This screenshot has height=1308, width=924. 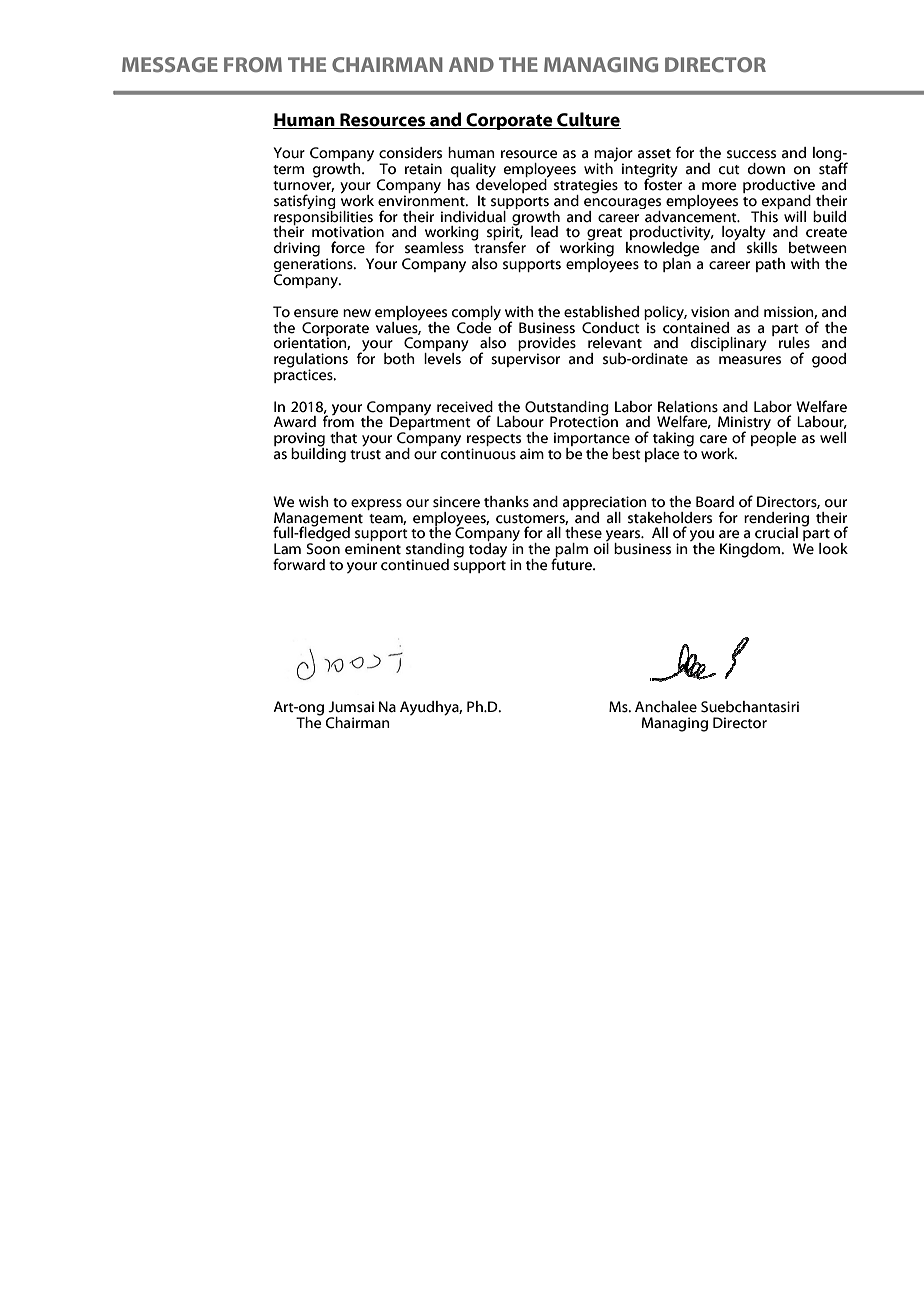 What do you see at coordinates (423, 169) in the screenshot?
I see `retain` at bounding box center [423, 169].
